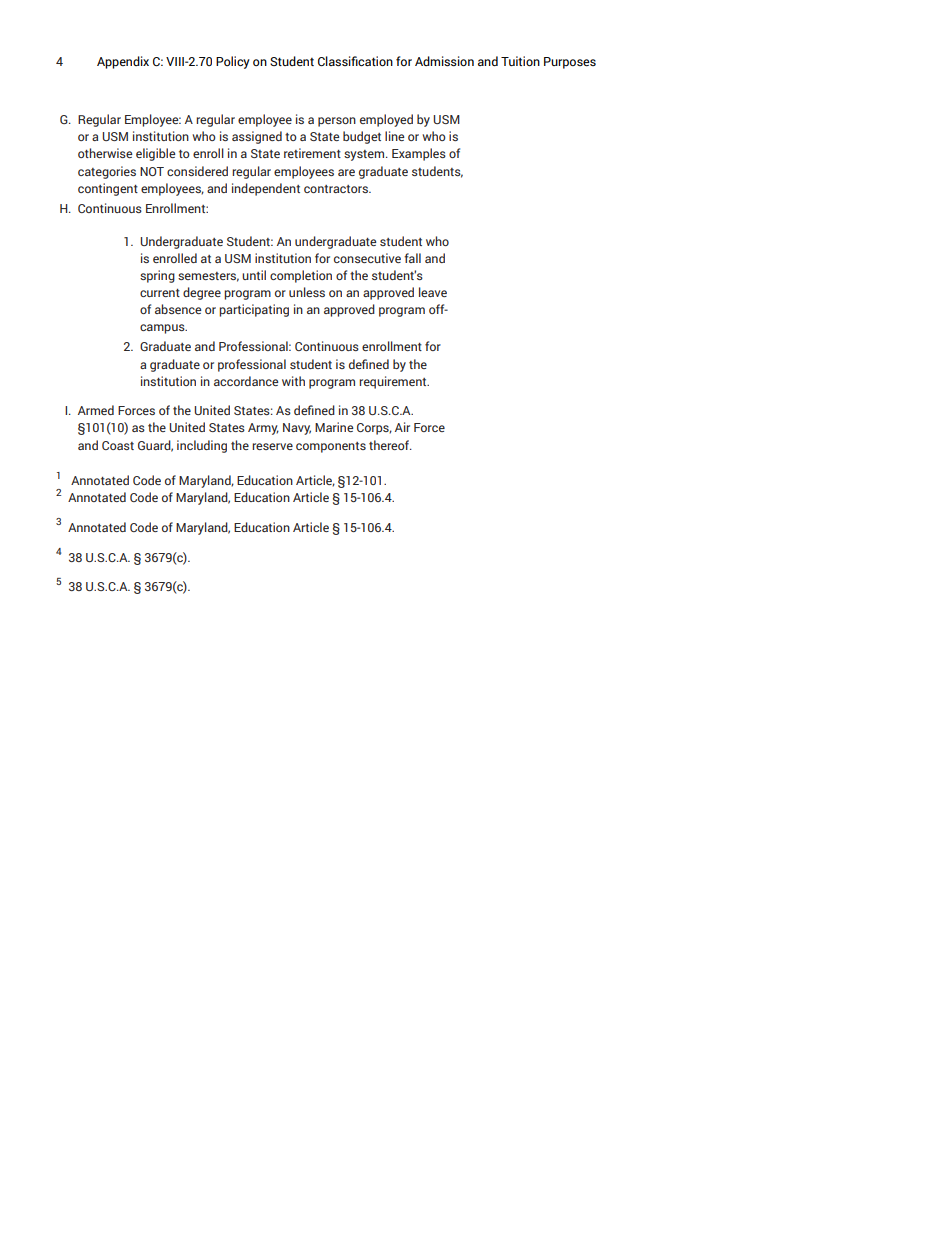 The image size is (952, 1233). What do you see at coordinates (433, 292) in the document?
I see `leave` at bounding box center [433, 292].
